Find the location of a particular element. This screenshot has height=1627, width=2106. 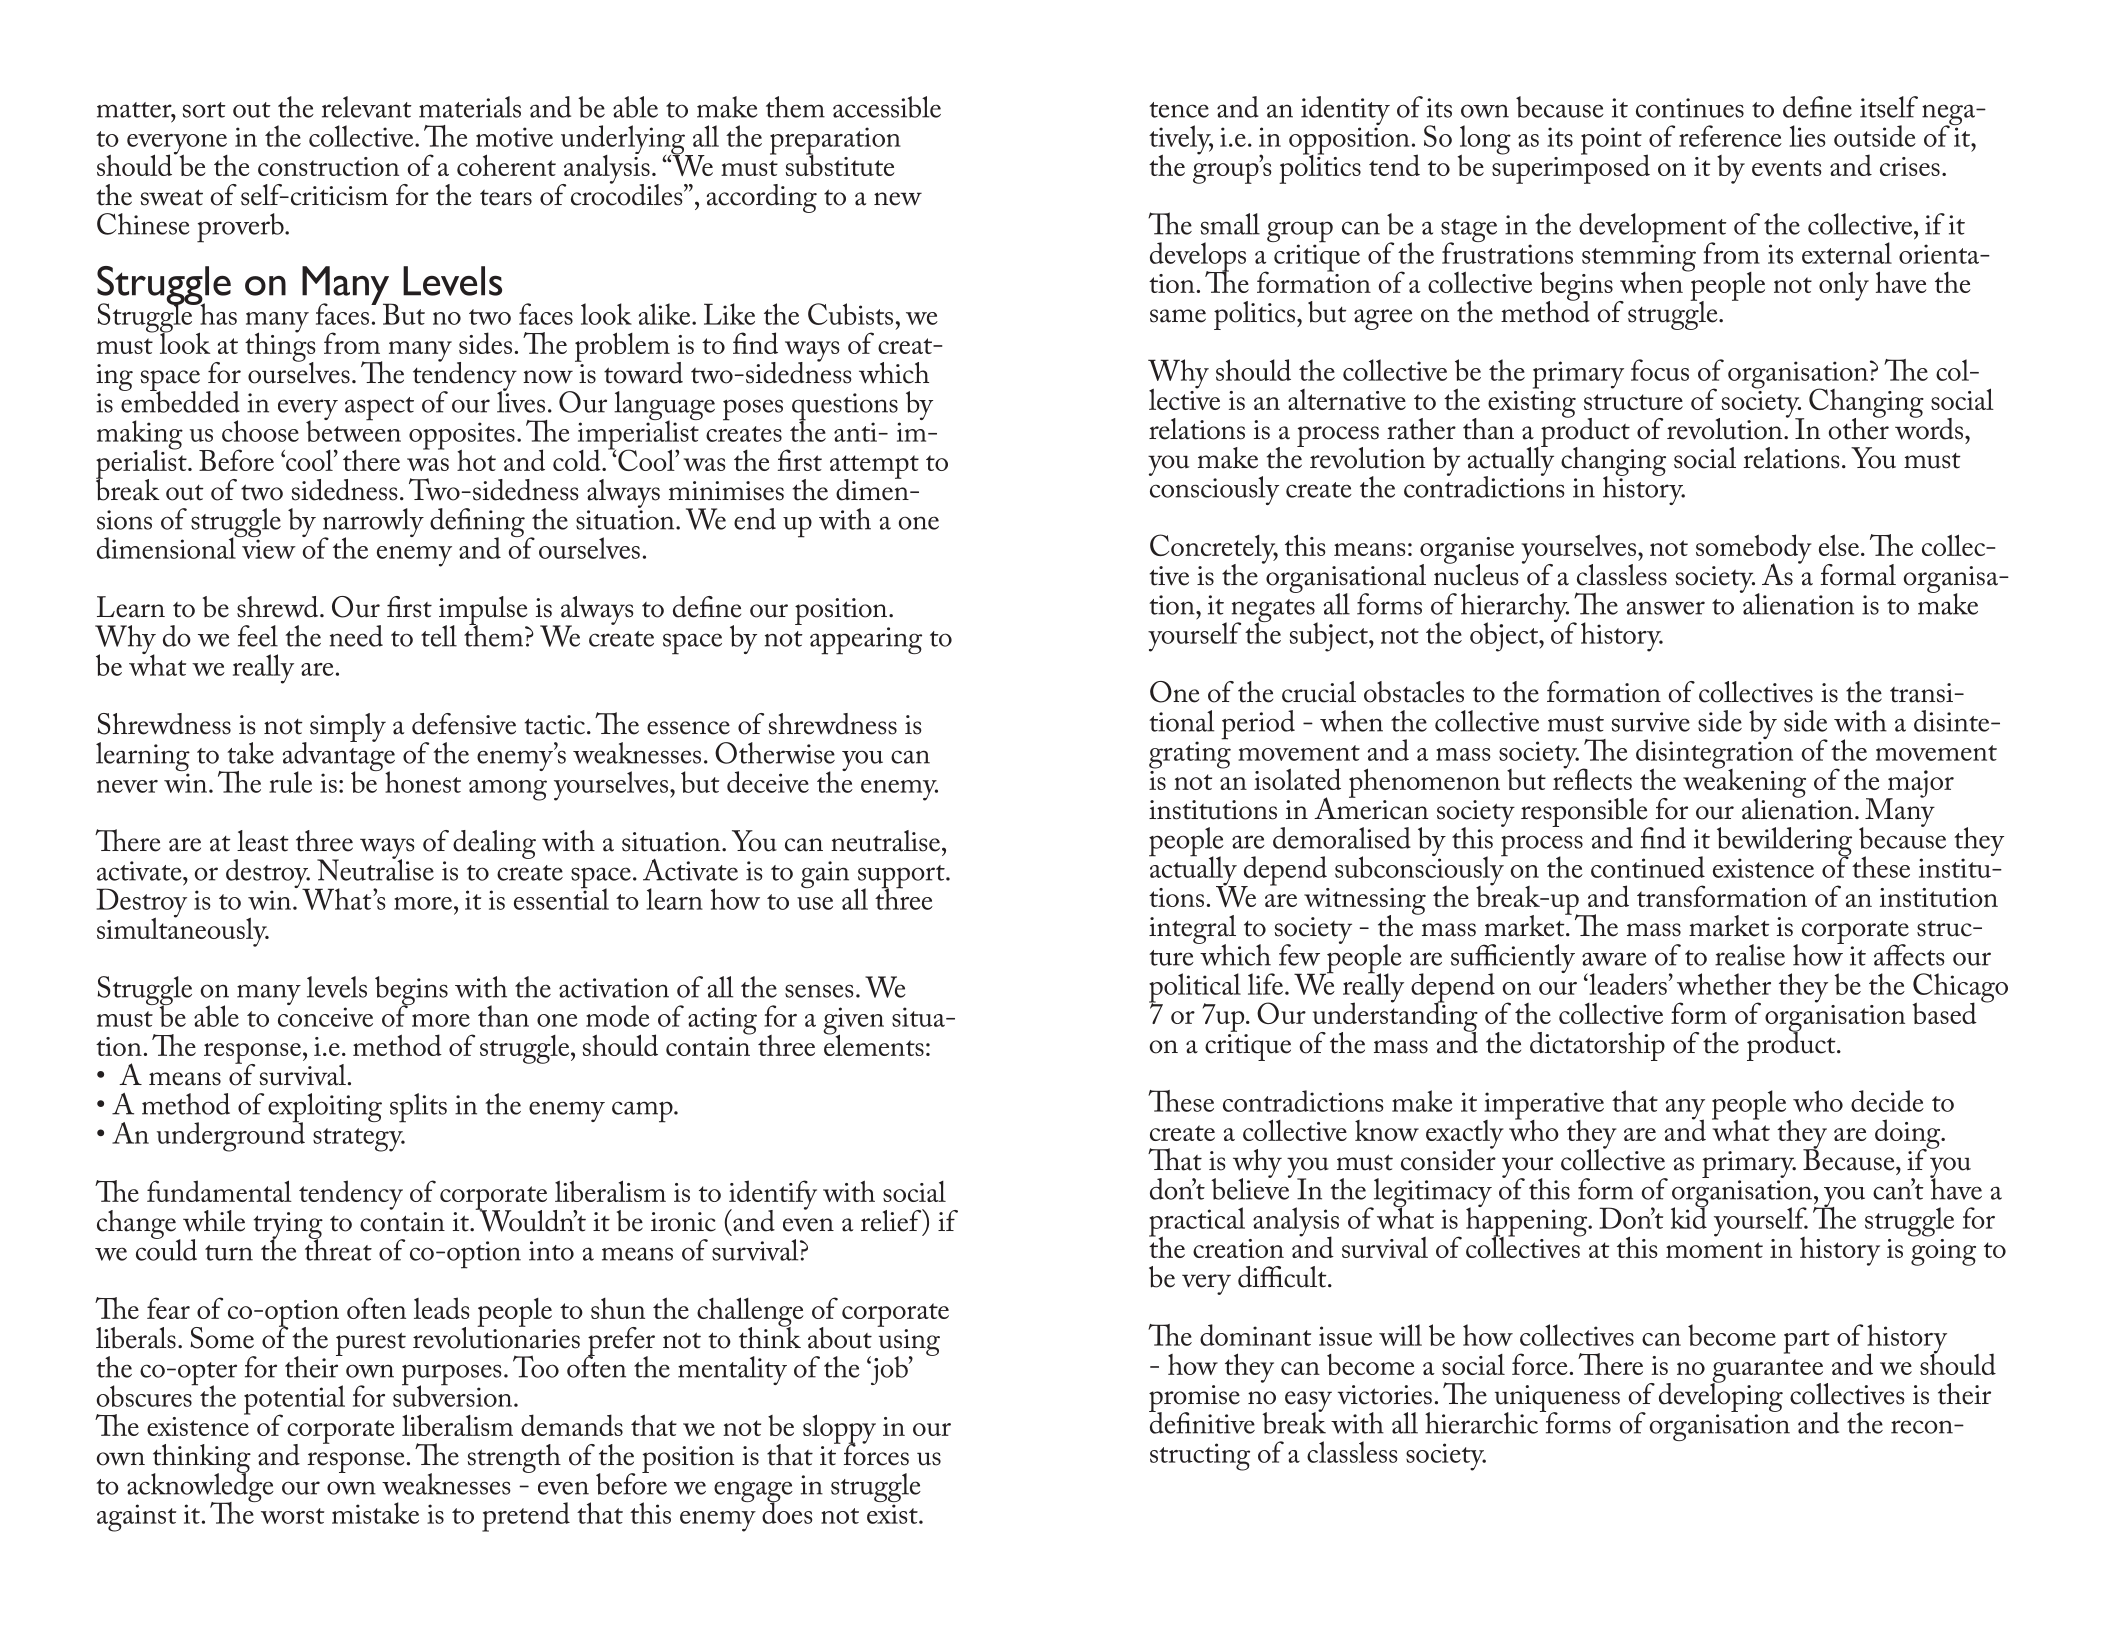

developing is located at coordinates (1721, 1396).
